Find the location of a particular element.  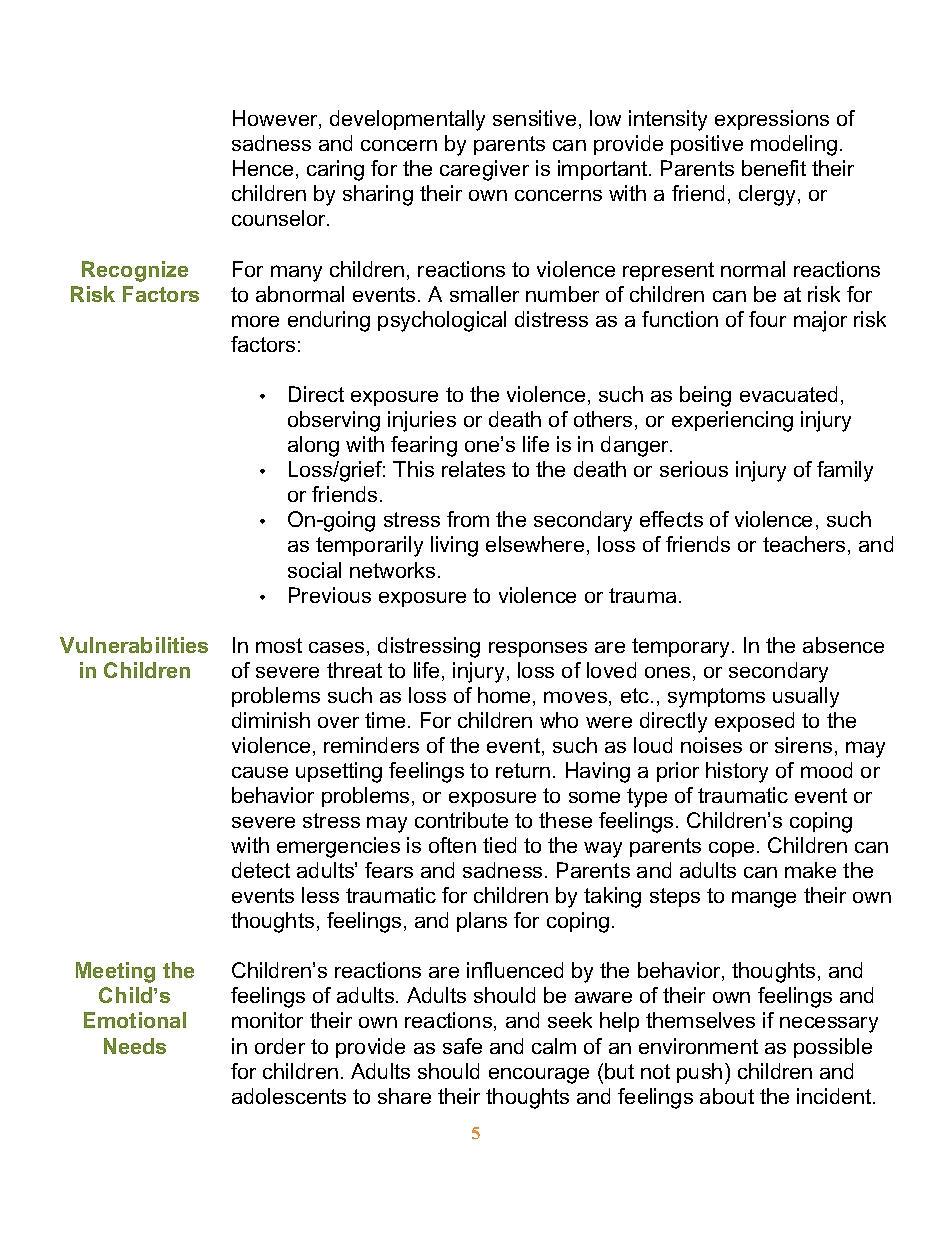

teachers is located at coordinates (804, 544).
